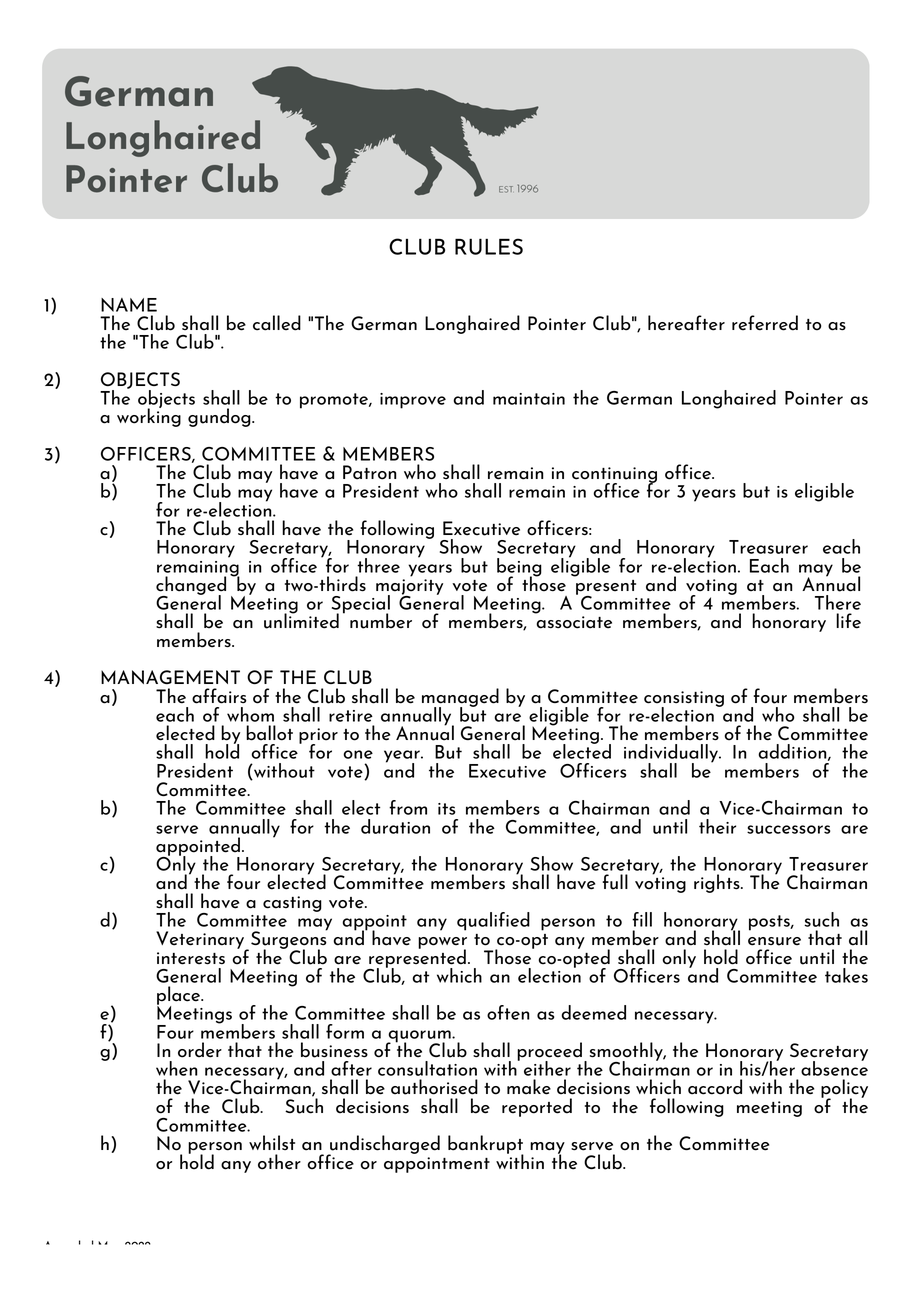 The height and width of the document is (1308, 924). Describe the element at coordinates (191, 586) in the document. I see `changed` at that location.
